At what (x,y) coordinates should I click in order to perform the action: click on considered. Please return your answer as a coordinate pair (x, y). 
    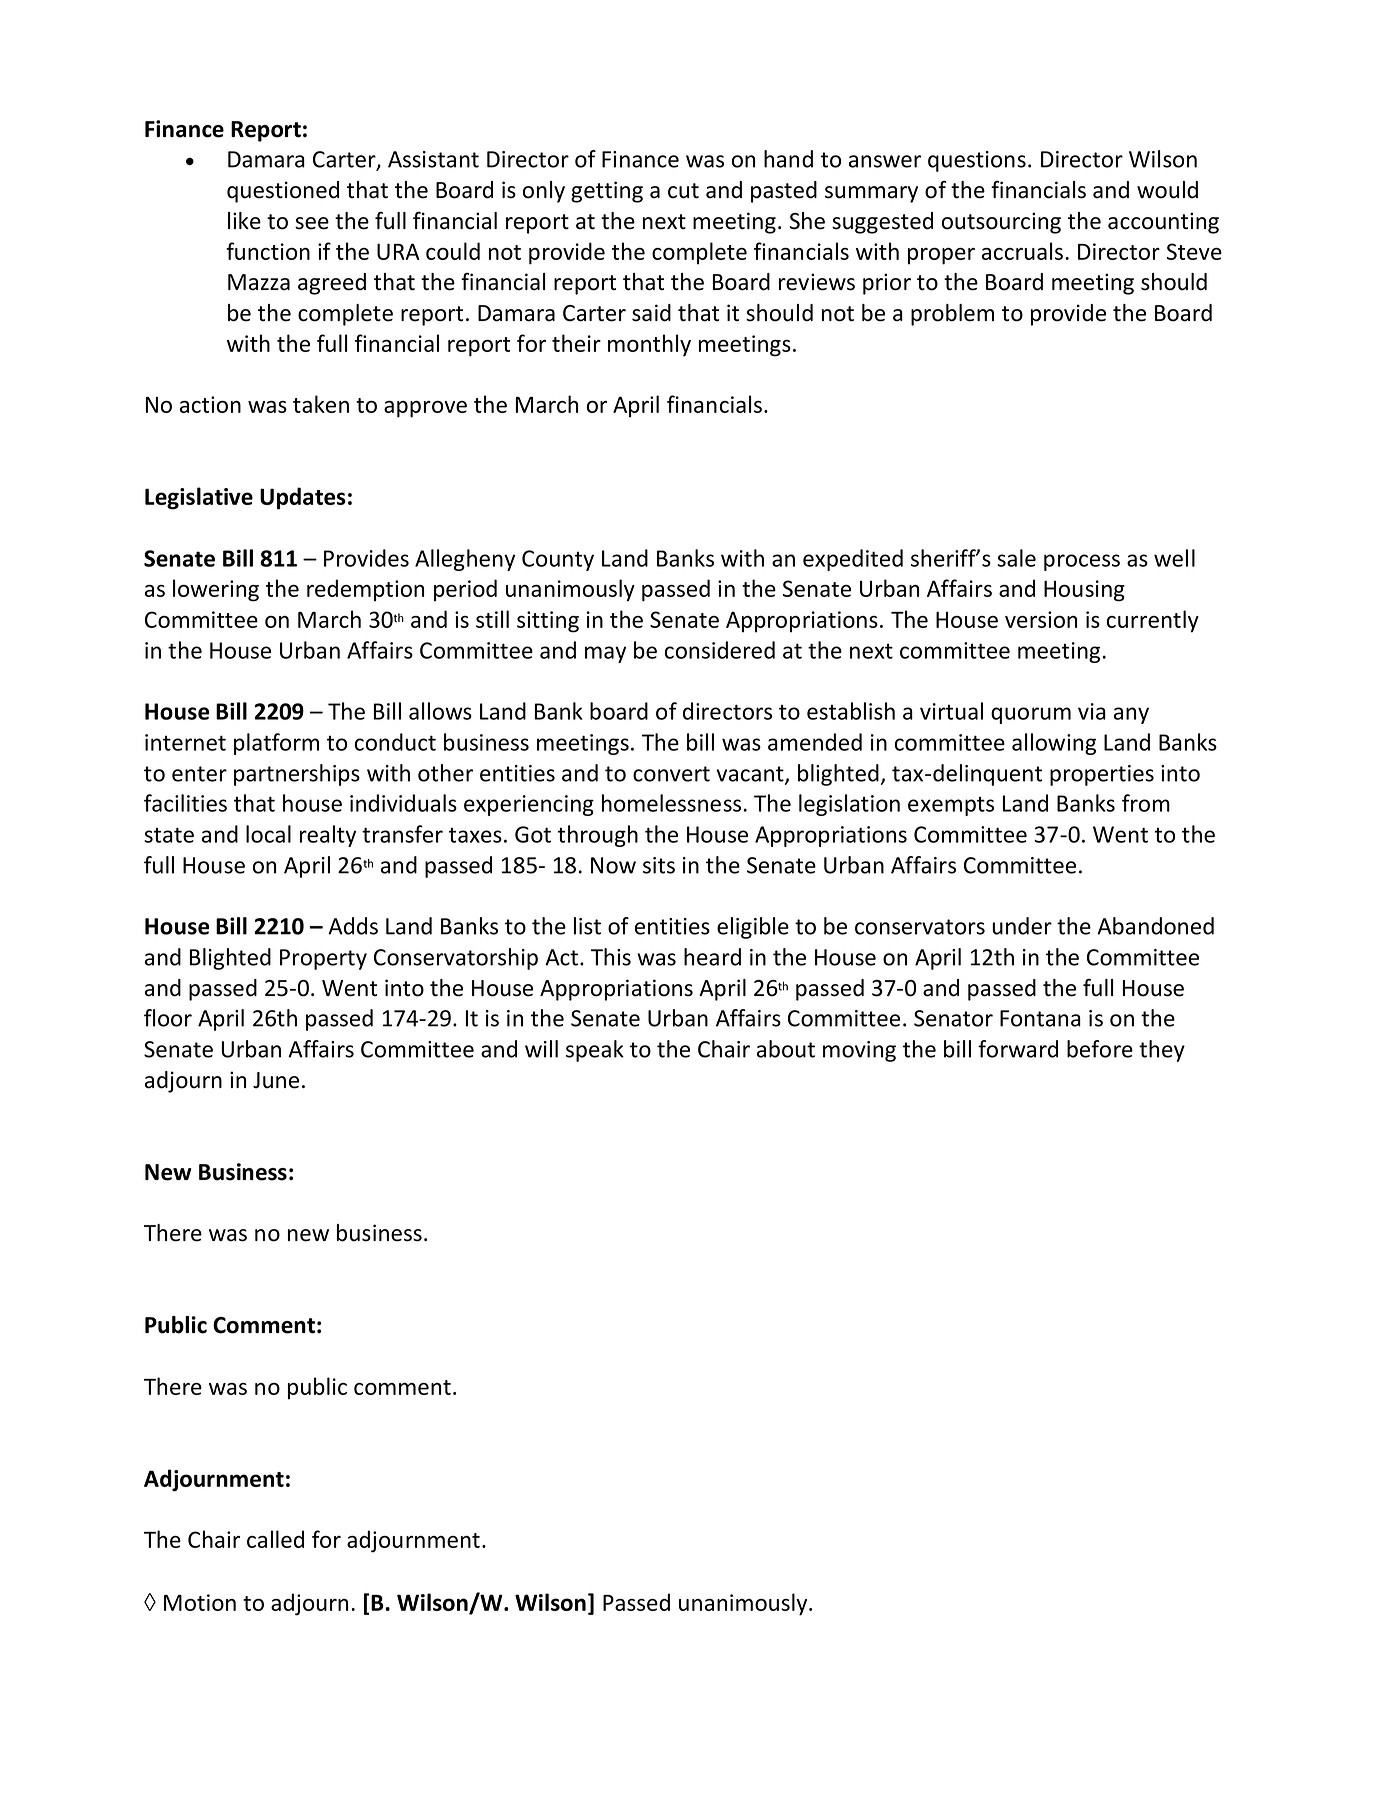
    Looking at the image, I should click on (720, 650).
